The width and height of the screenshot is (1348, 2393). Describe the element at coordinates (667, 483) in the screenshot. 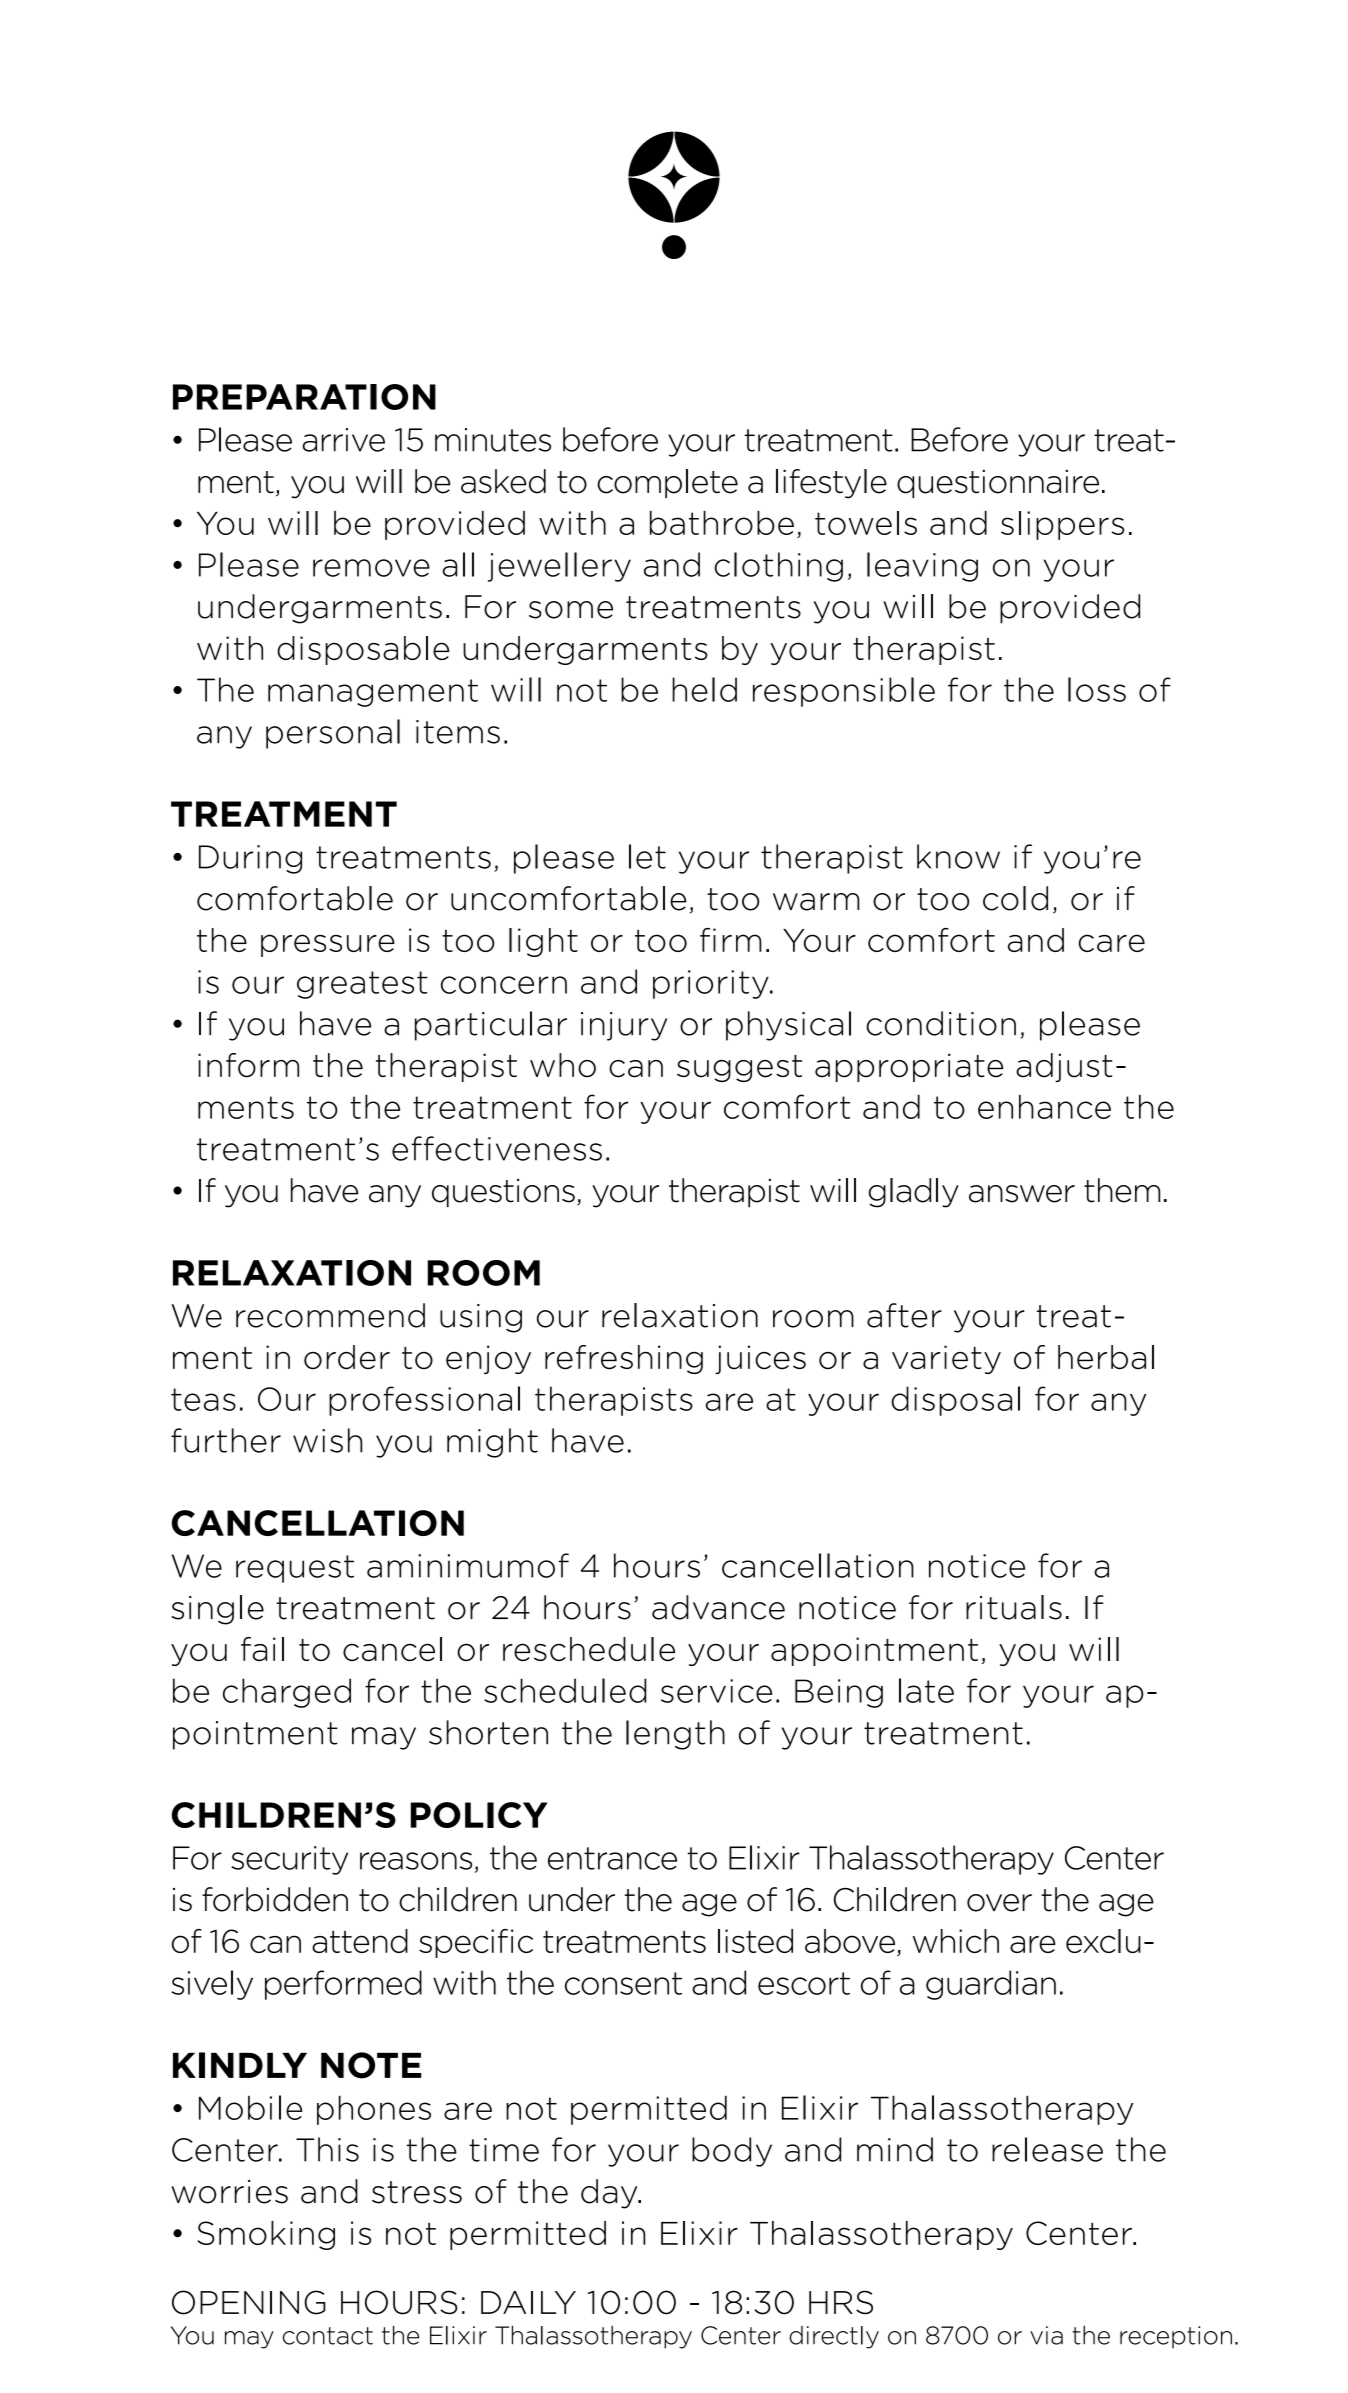

I see `complete` at that location.
